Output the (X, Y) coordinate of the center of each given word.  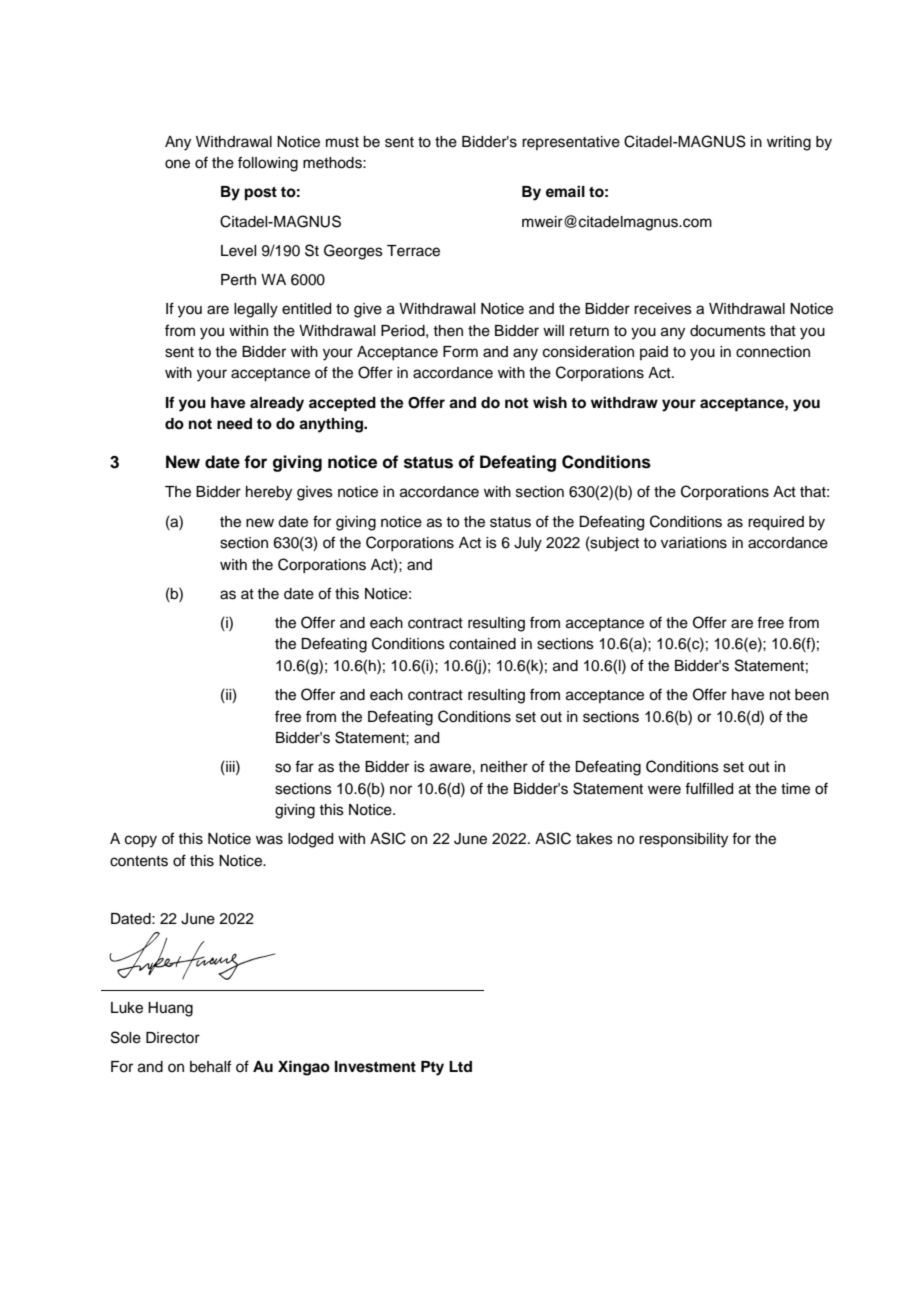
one (177, 164)
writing (789, 143)
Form (460, 352)
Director (173, 1038)
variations (694, 543)
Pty (432, 1068)
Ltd (460, 1066)
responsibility (683, 840)
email (565, 191)
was (269, 840)
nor (401, 790)
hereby (269, 493)
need (234, 424)
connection (773, 352)
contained (482, 644)
